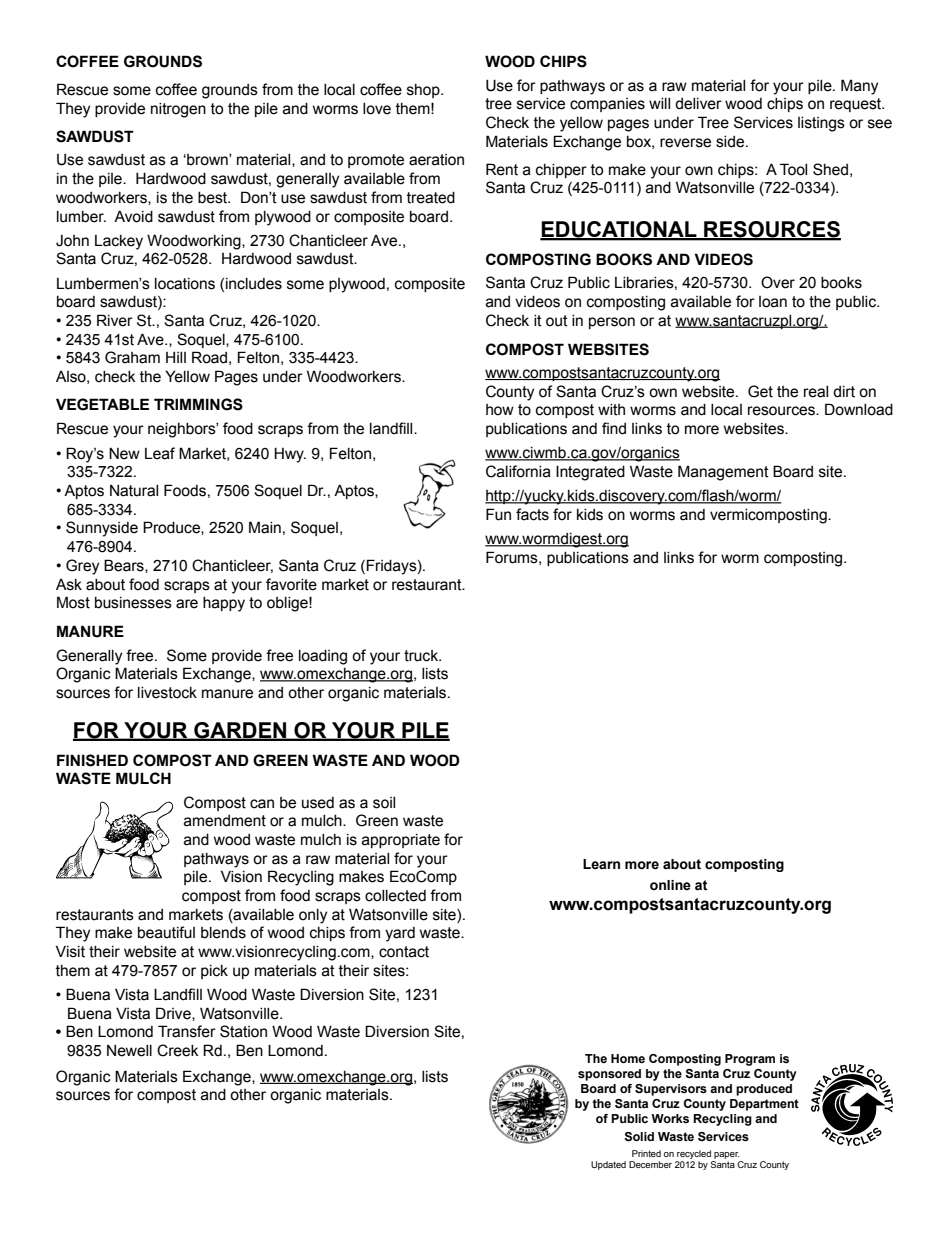 This document has height=1233, width=952. I want to click on Leaf, so click(160, 453).
